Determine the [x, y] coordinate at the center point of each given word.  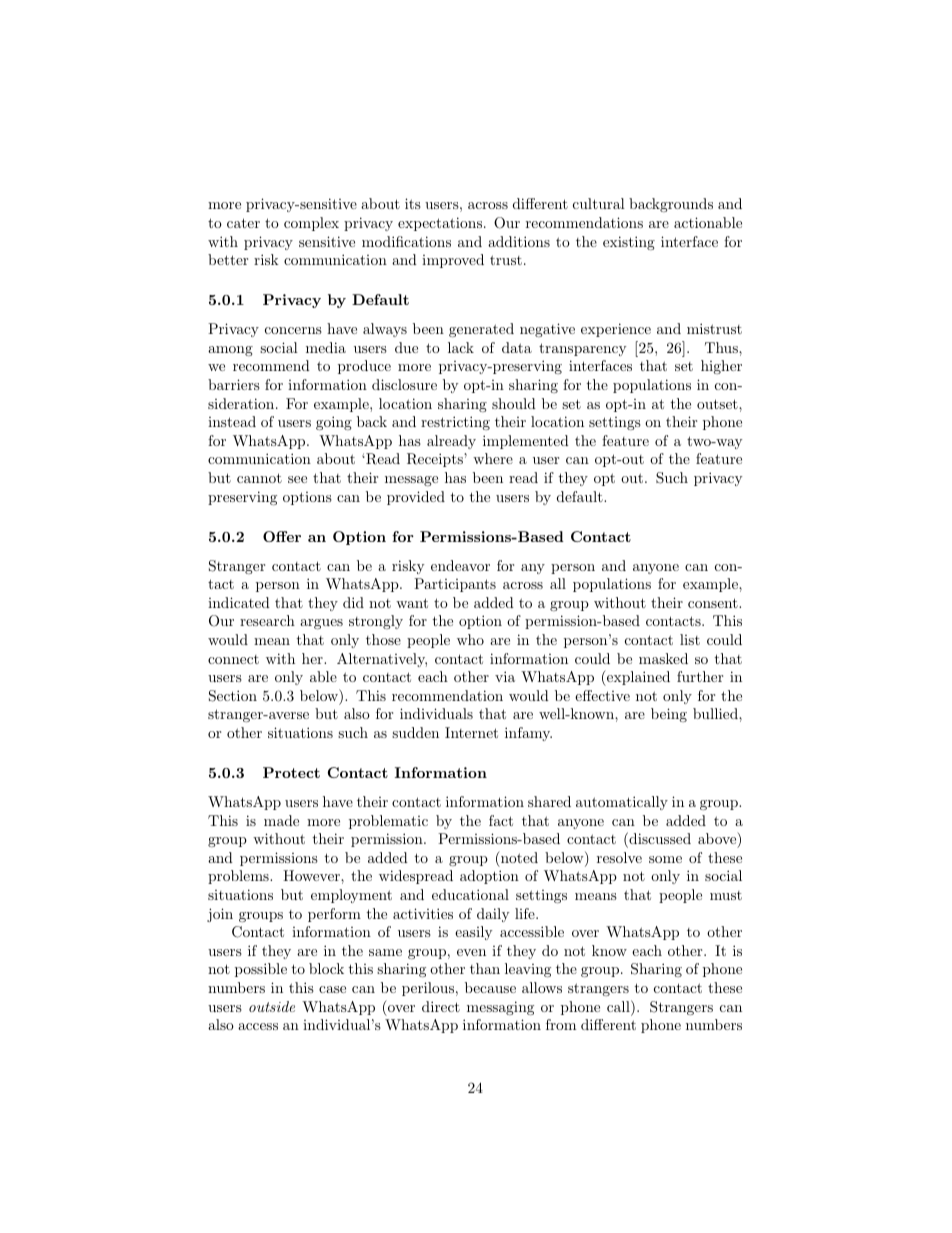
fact [501, 820]
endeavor [460, 565]
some [665, 859]
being [669, 715]
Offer [282, 536]
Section [233, 696]
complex [311, 224]
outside [272, 1006]
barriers [234, 384]
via [505, 676]
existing [629, 243]
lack [461, 347]
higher [721, 367]
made [281, 820]
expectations [440, 224]
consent [714, 603]
